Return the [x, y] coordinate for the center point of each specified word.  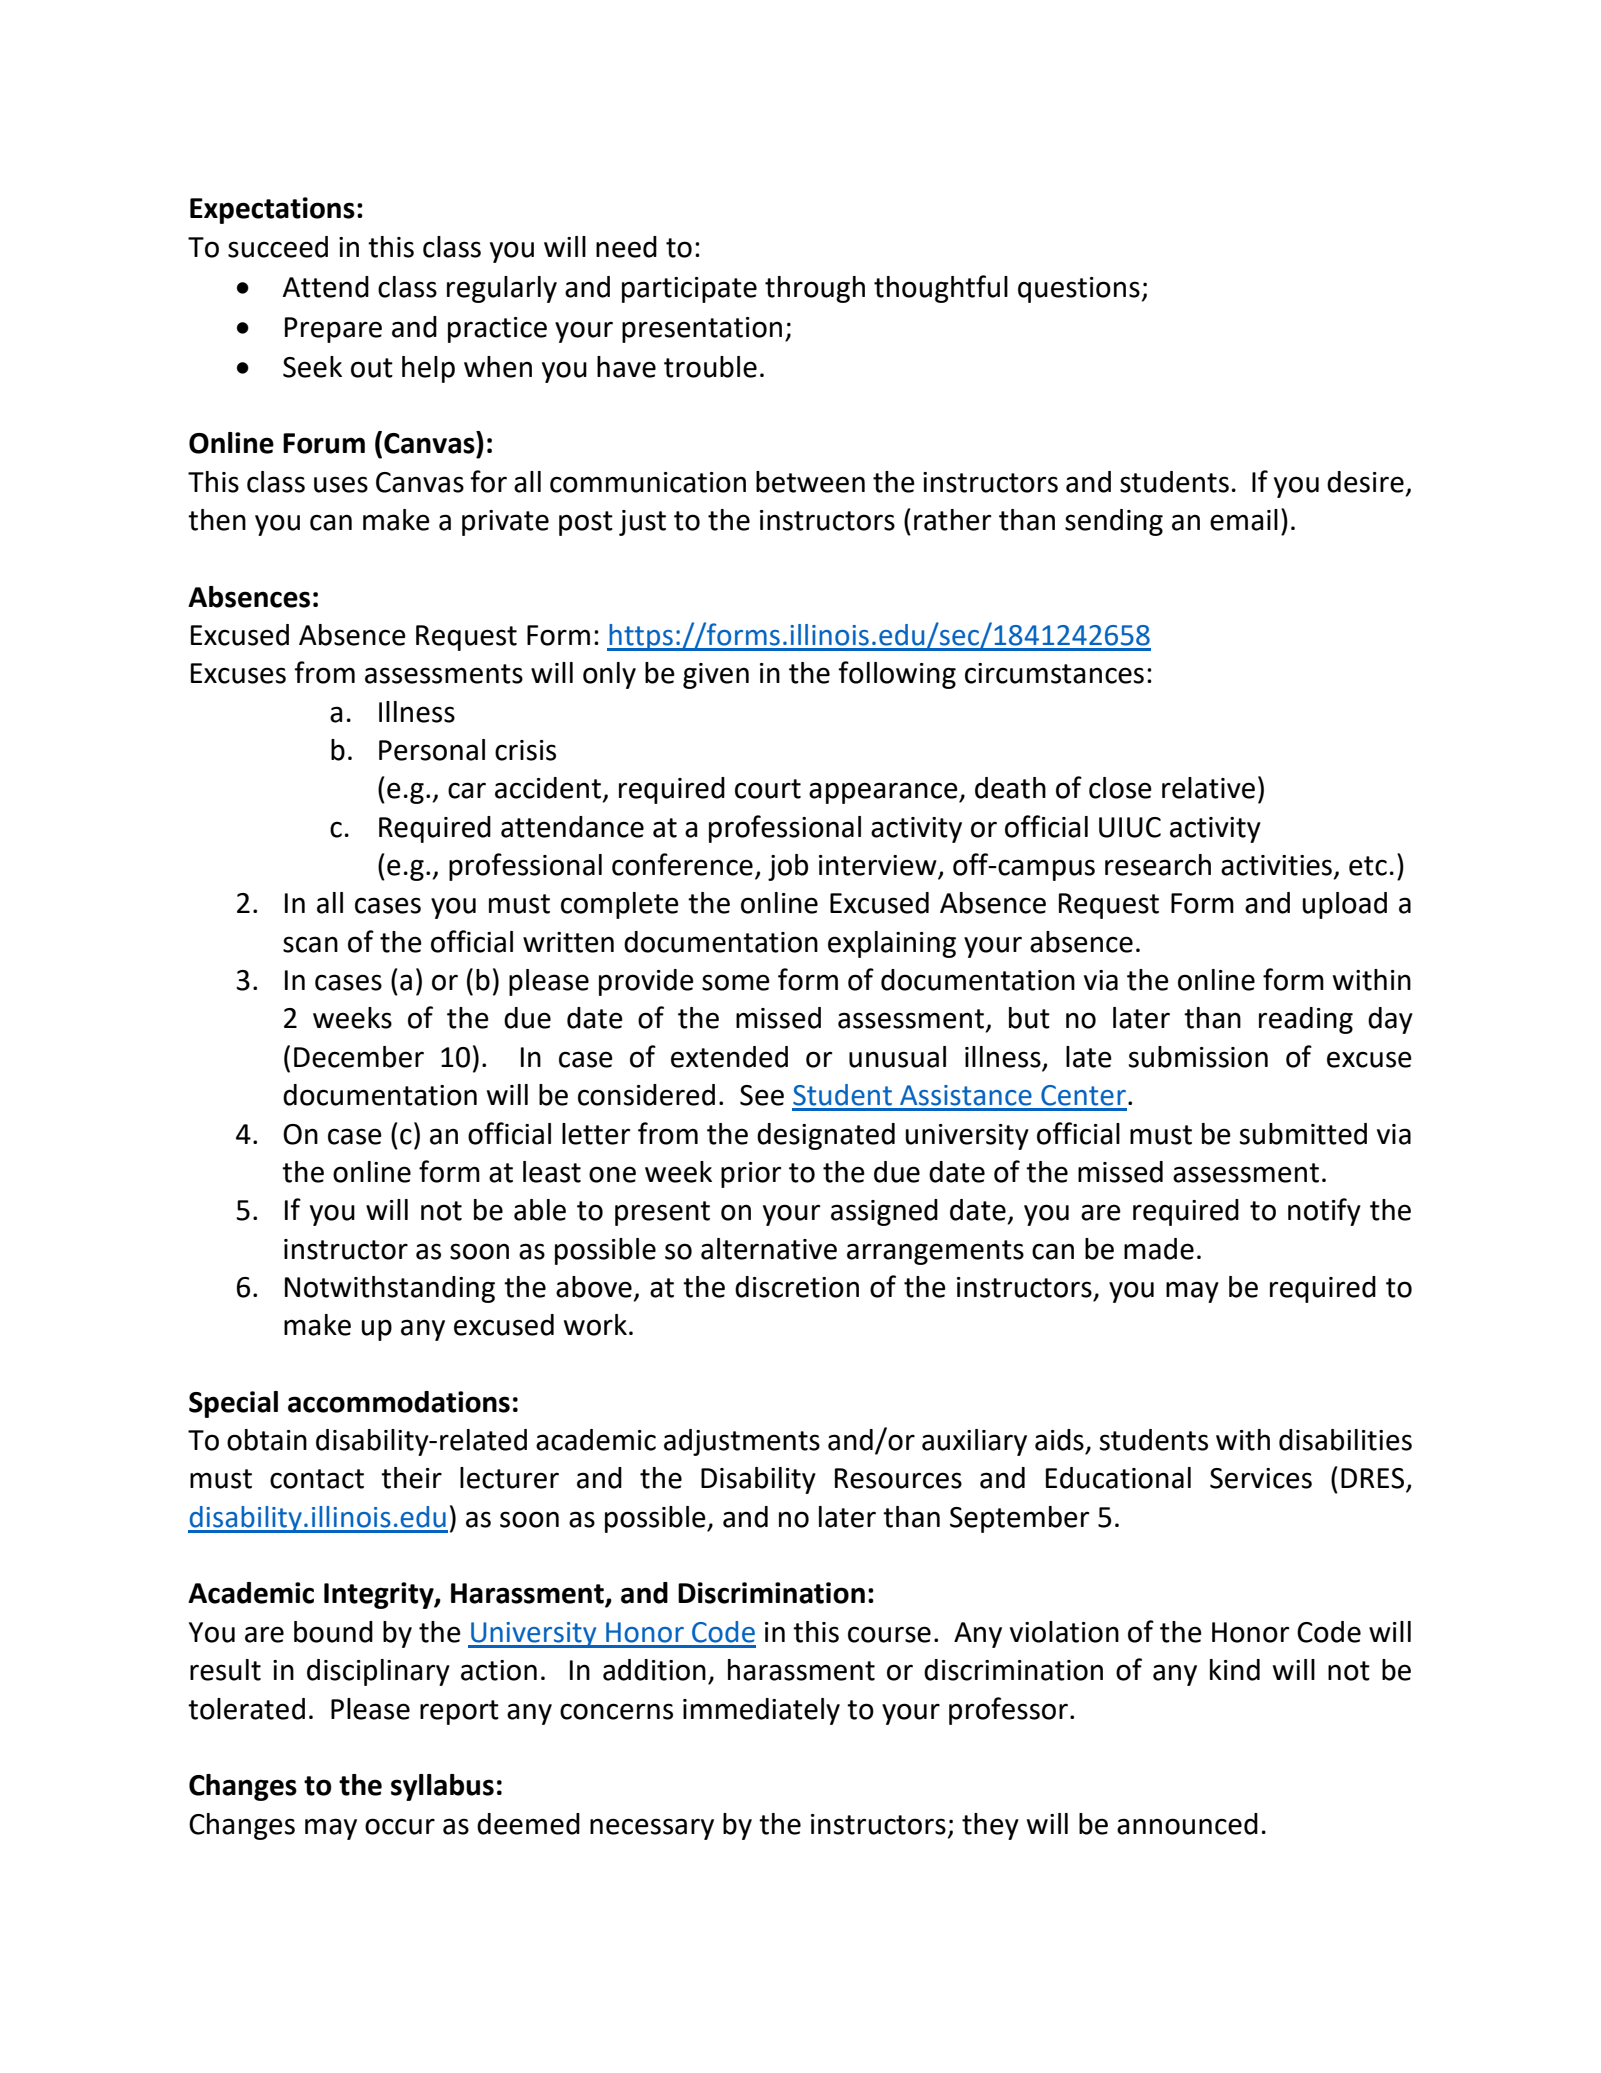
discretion [797, 1287]
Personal [432, 750]
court [768, 789]
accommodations [399, 1402]
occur [400, 1826]
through [815, 289]
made [1159, 1249]
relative [1208, 788]
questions [1079, 290]
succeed [278, 247]
